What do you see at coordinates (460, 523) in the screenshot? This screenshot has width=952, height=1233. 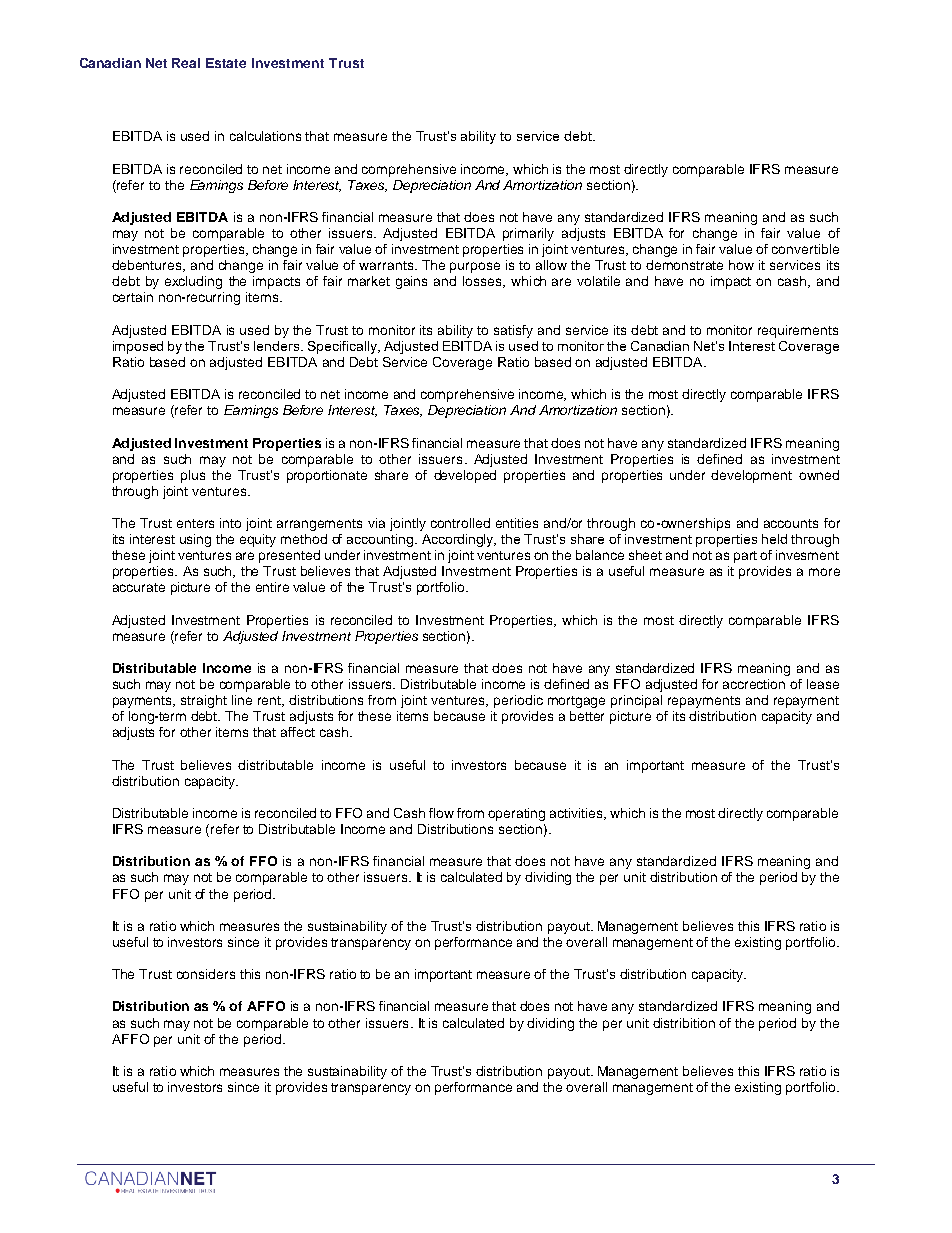 I see `controlled` at bounding box center [460, 523].
